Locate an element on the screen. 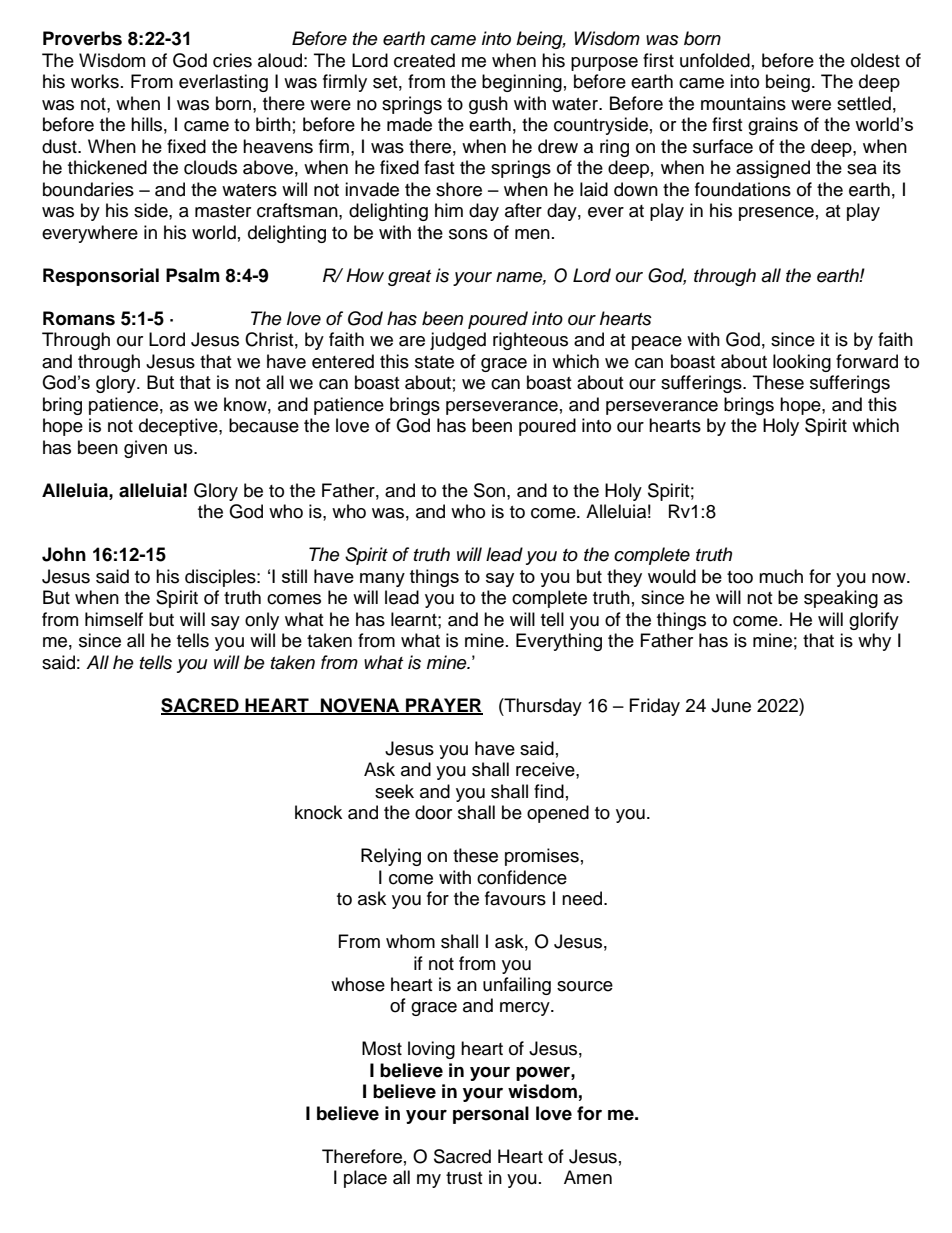 The height and width of the screenshot is (1233, 952). personal is located at coordinates (491, 1115).
